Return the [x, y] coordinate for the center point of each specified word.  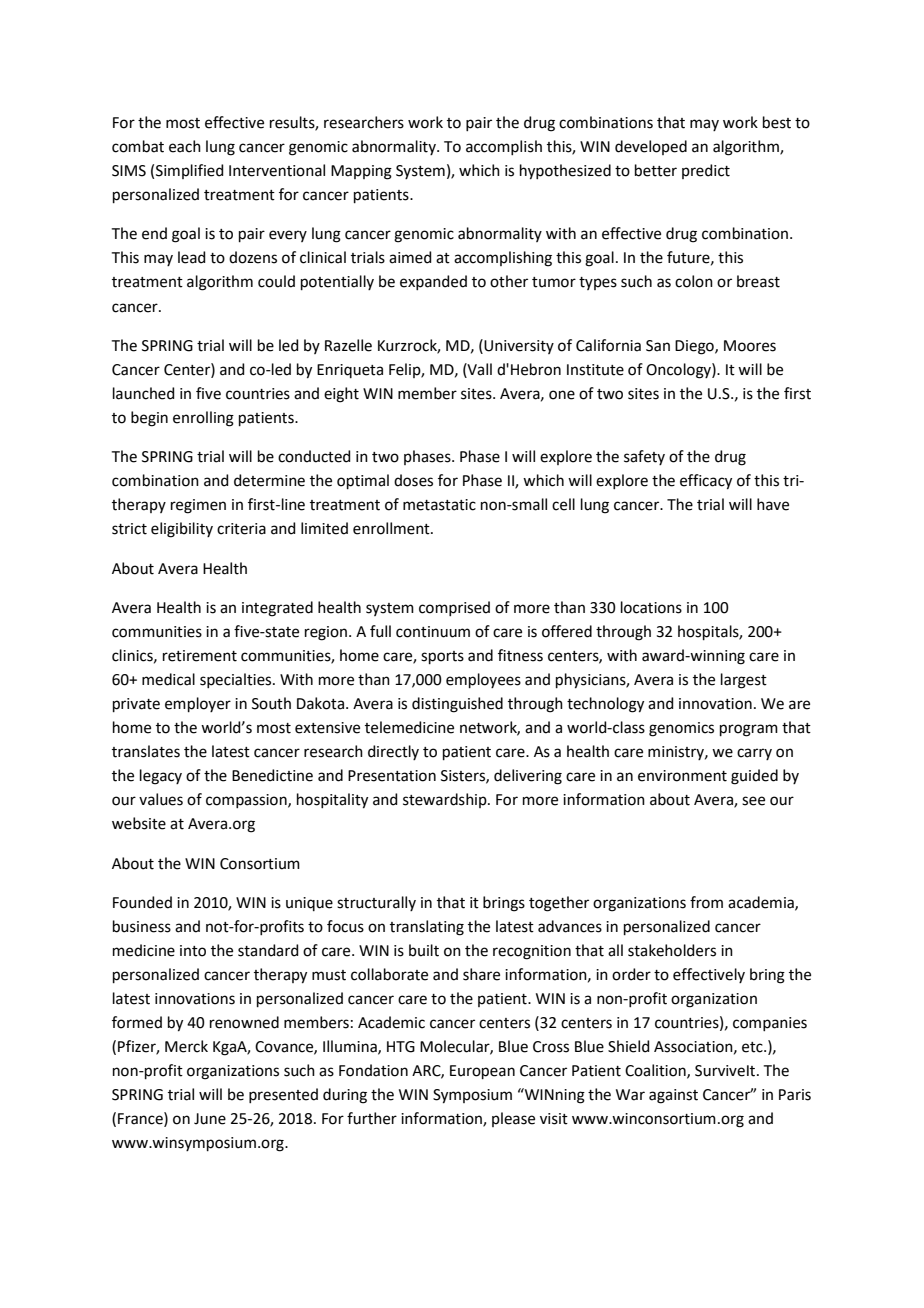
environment [682, 776]
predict [706, 171]
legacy [161, 777]
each [185, 146]
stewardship [446, 800]
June [210, 1119]
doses [413, 480]
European [482, 1072]
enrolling [203, 419]
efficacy [706, 482]
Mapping [361, 172]
